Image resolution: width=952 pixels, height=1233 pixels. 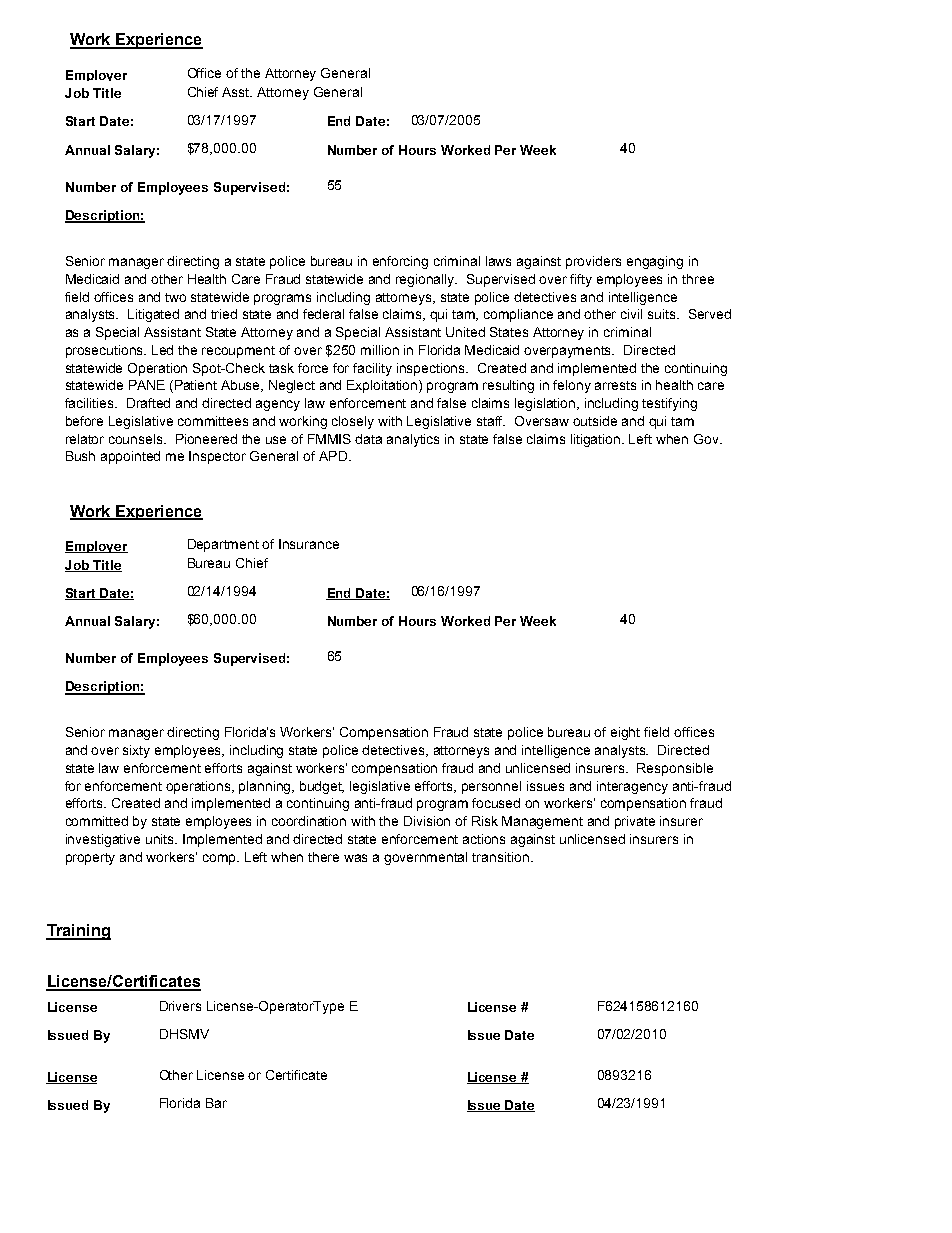 I want to click on Led, so click(x=162, y=350).
